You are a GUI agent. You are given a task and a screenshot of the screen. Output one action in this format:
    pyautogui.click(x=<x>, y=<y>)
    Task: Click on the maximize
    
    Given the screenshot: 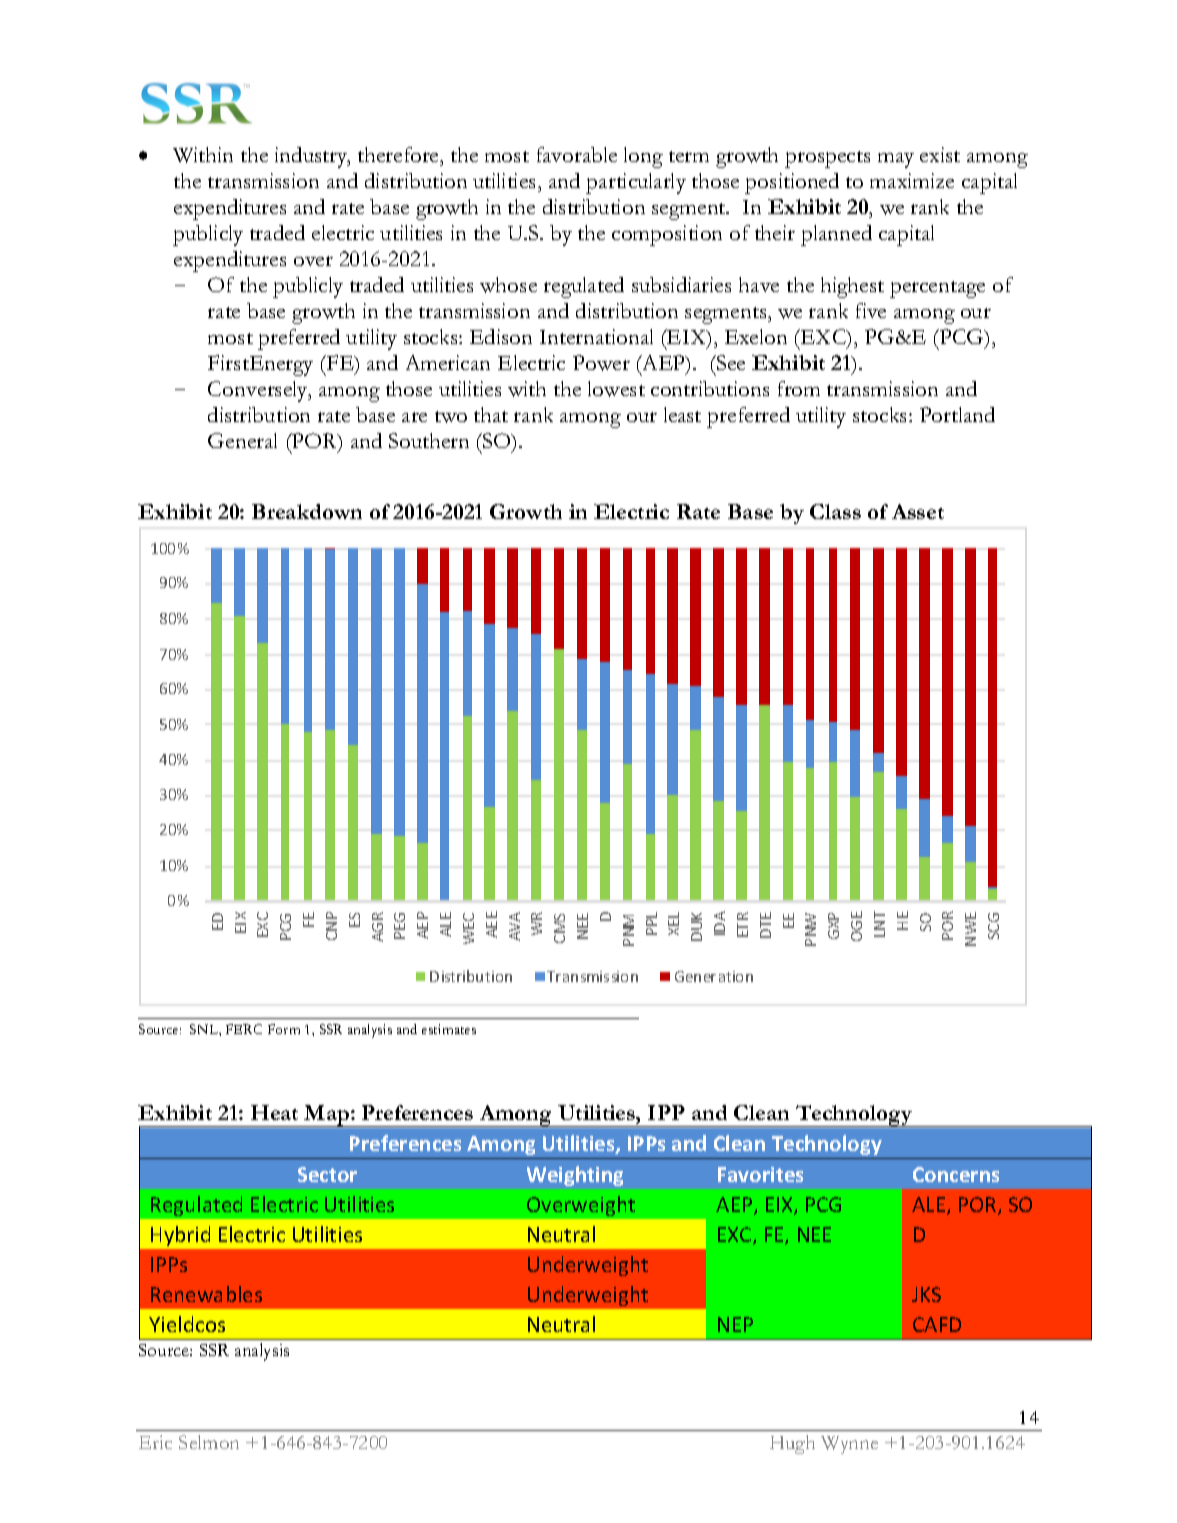 What is the action you would take?
    pyautogui.click(x=912, y=180)
